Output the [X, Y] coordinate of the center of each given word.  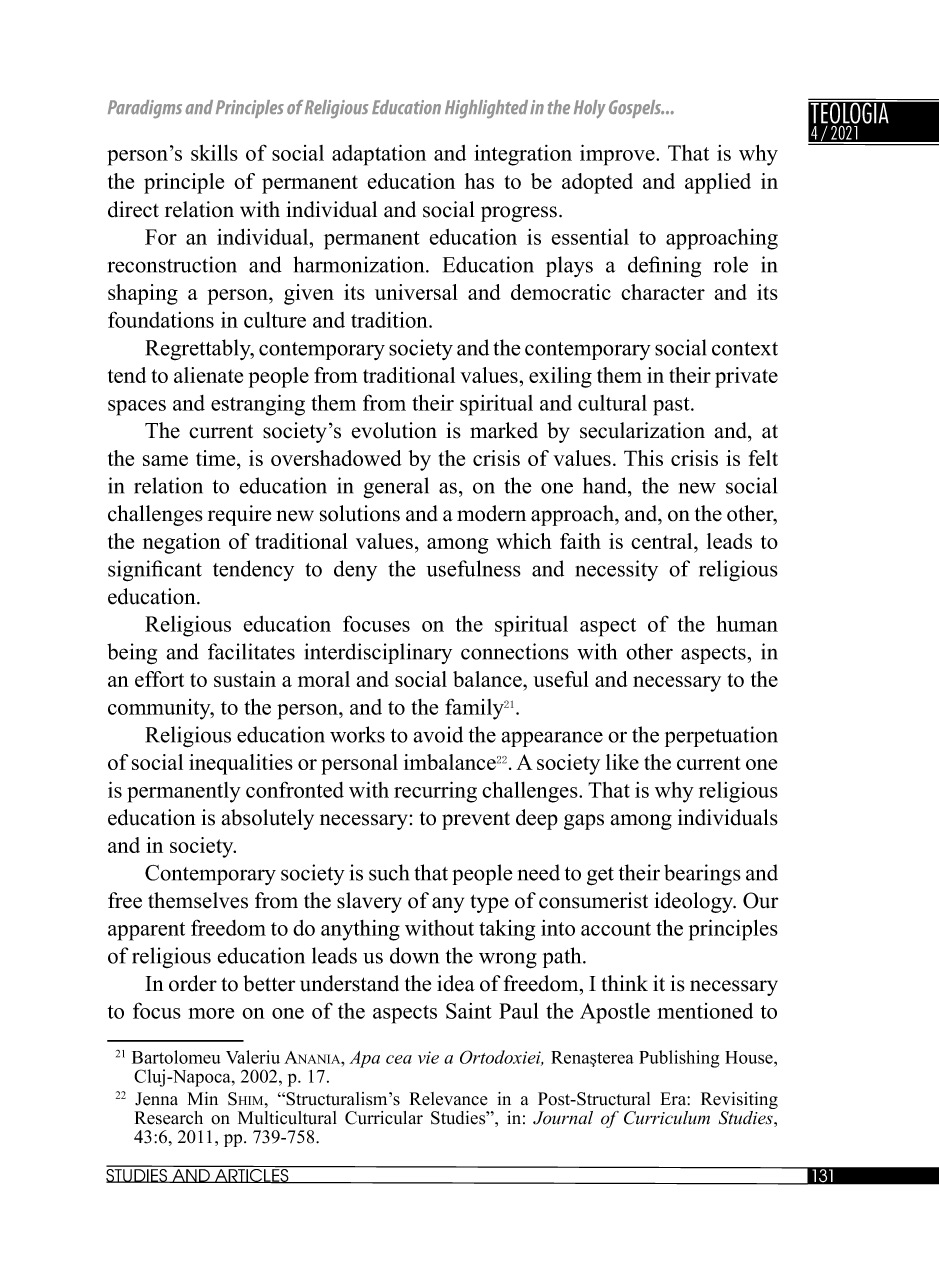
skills [214, 152]
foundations [161, 319]
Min [203, 1098]
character [663, 292]
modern [491, 513]
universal [416, 292]
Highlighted [486, 109]
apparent [146, 931]
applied [718, 183]
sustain [245, 679]
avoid [438, 734]
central [663, 541]
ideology [695, 902]
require [239, 515]
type [489, 903]
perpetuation [721, 736]
